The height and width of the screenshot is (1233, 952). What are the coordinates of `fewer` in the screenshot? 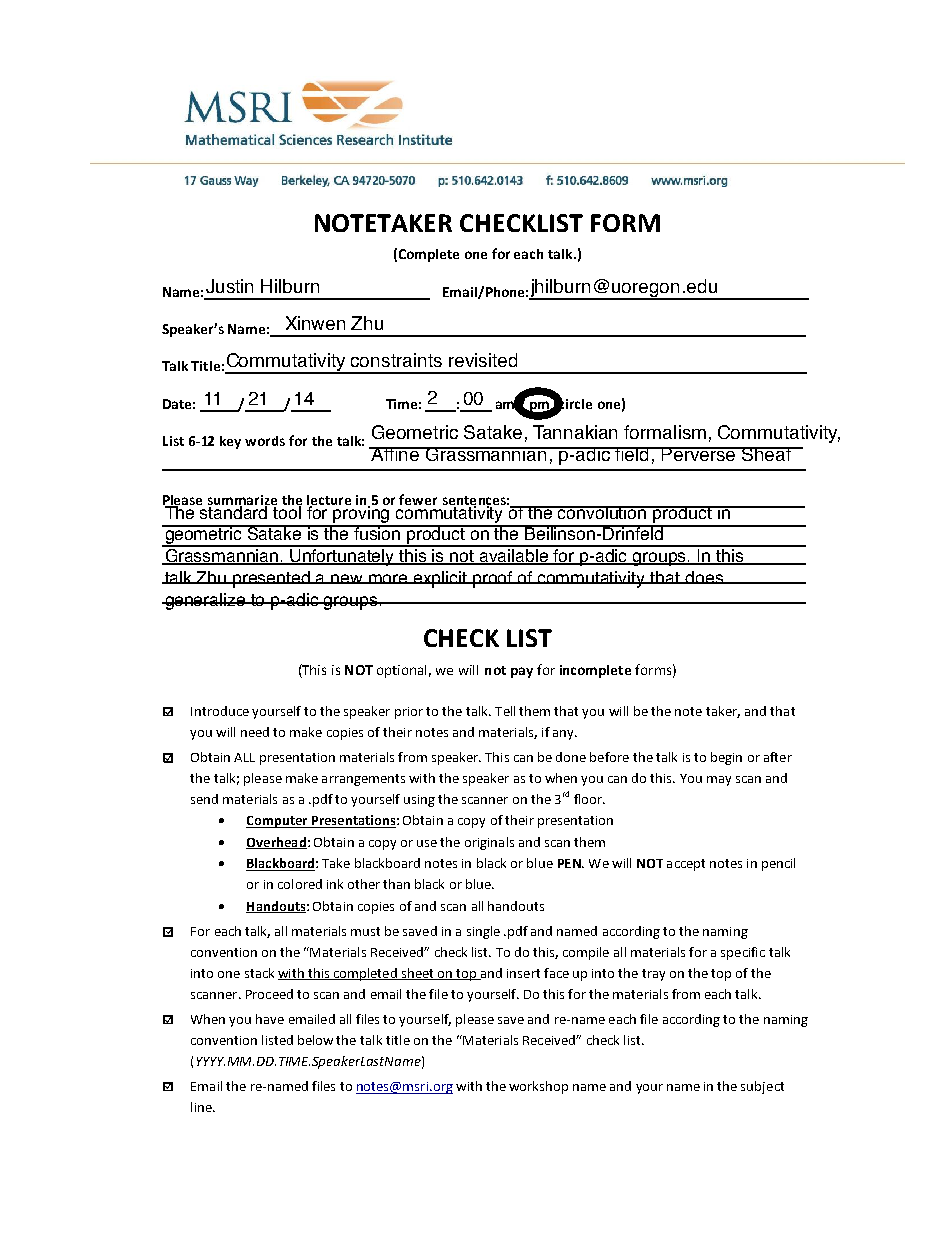 It's located at (418, 499).
